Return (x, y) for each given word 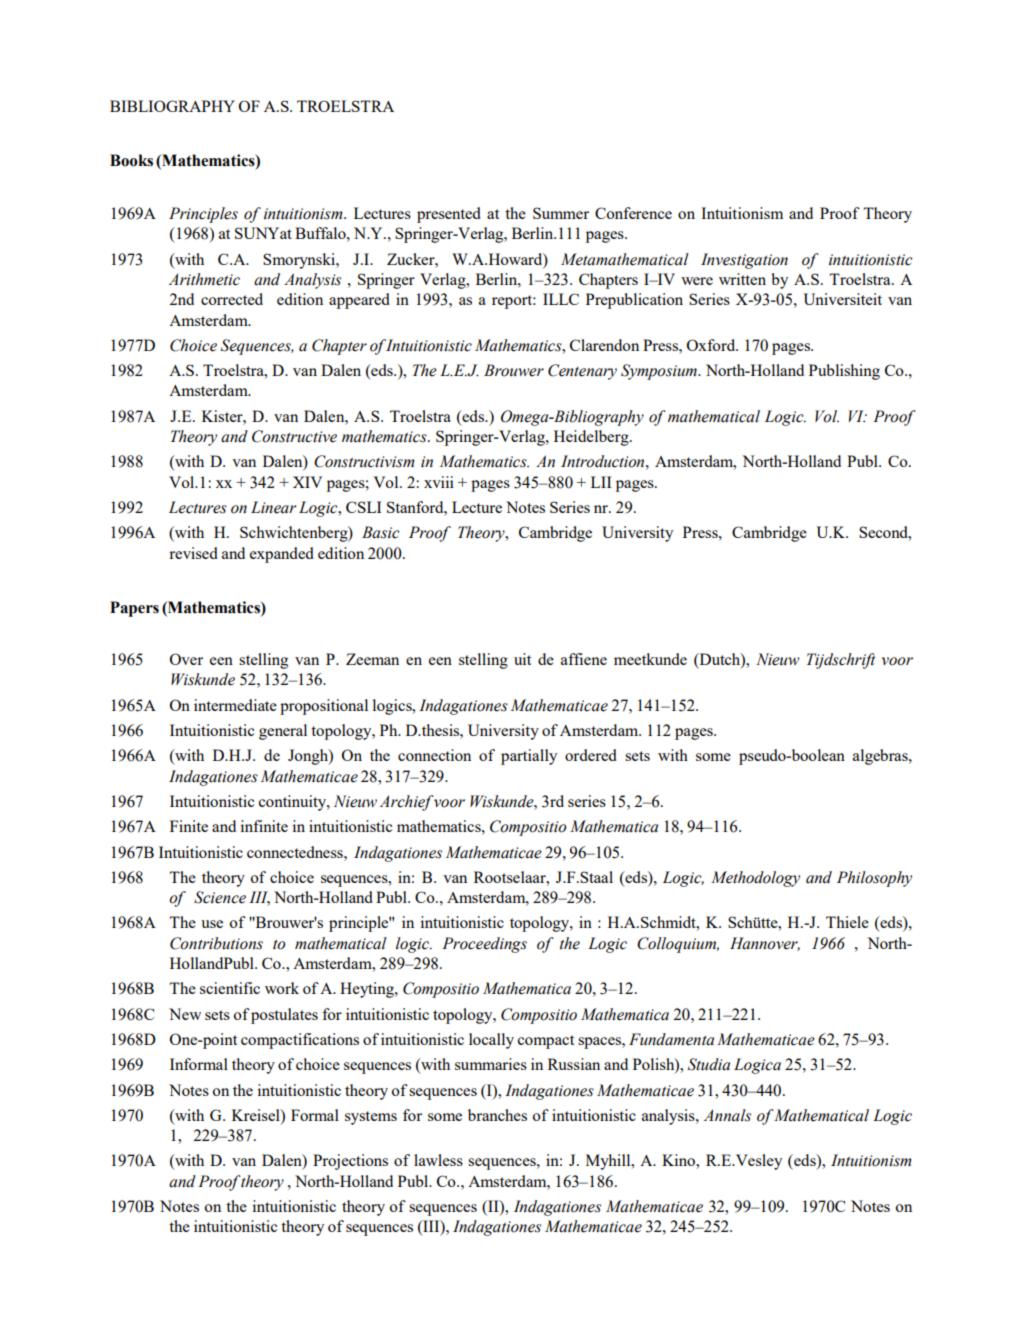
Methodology (755, 879)
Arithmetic (204, 279)
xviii (439, 482)
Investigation (744, 261)
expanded (282, 555)
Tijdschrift (841, 661)
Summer (561, 213)
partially (529, 757)
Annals (727, 1115)
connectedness (296, 852)
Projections (350, 1162)
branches (497, 1115)
